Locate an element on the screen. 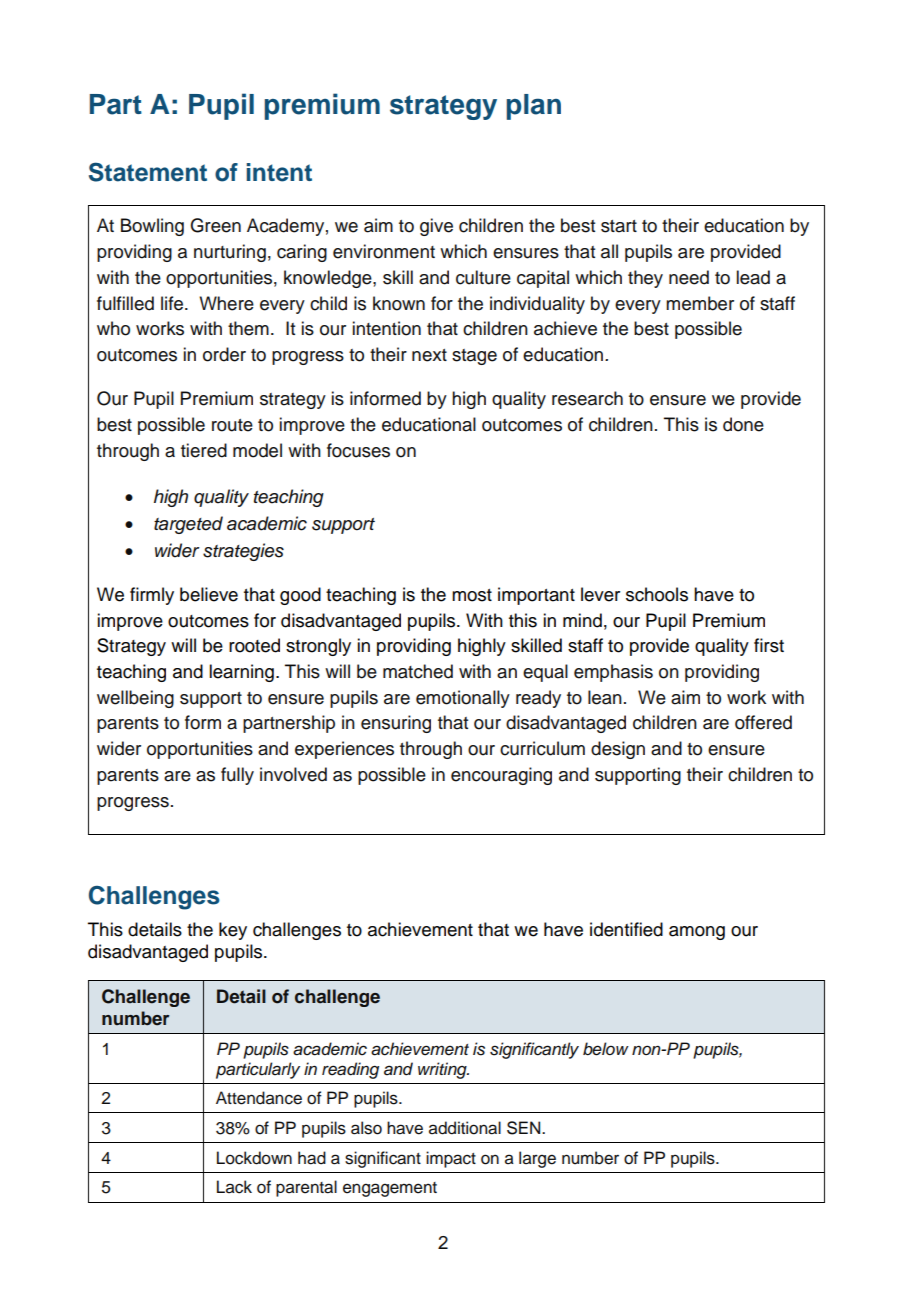  schools is located at coordinates (657, 594).
